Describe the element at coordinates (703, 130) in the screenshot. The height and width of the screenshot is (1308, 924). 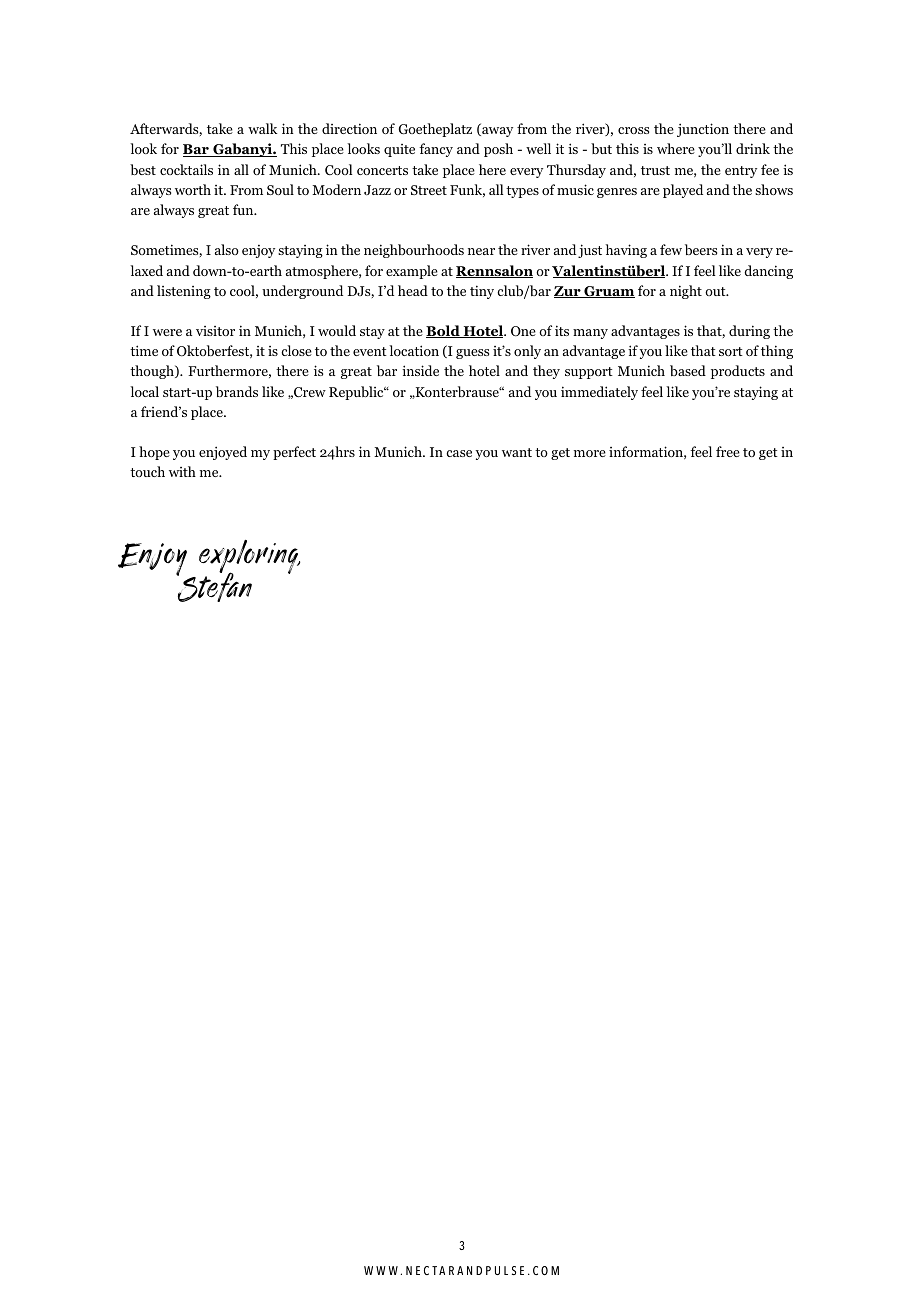
I see `junction` at that location.
